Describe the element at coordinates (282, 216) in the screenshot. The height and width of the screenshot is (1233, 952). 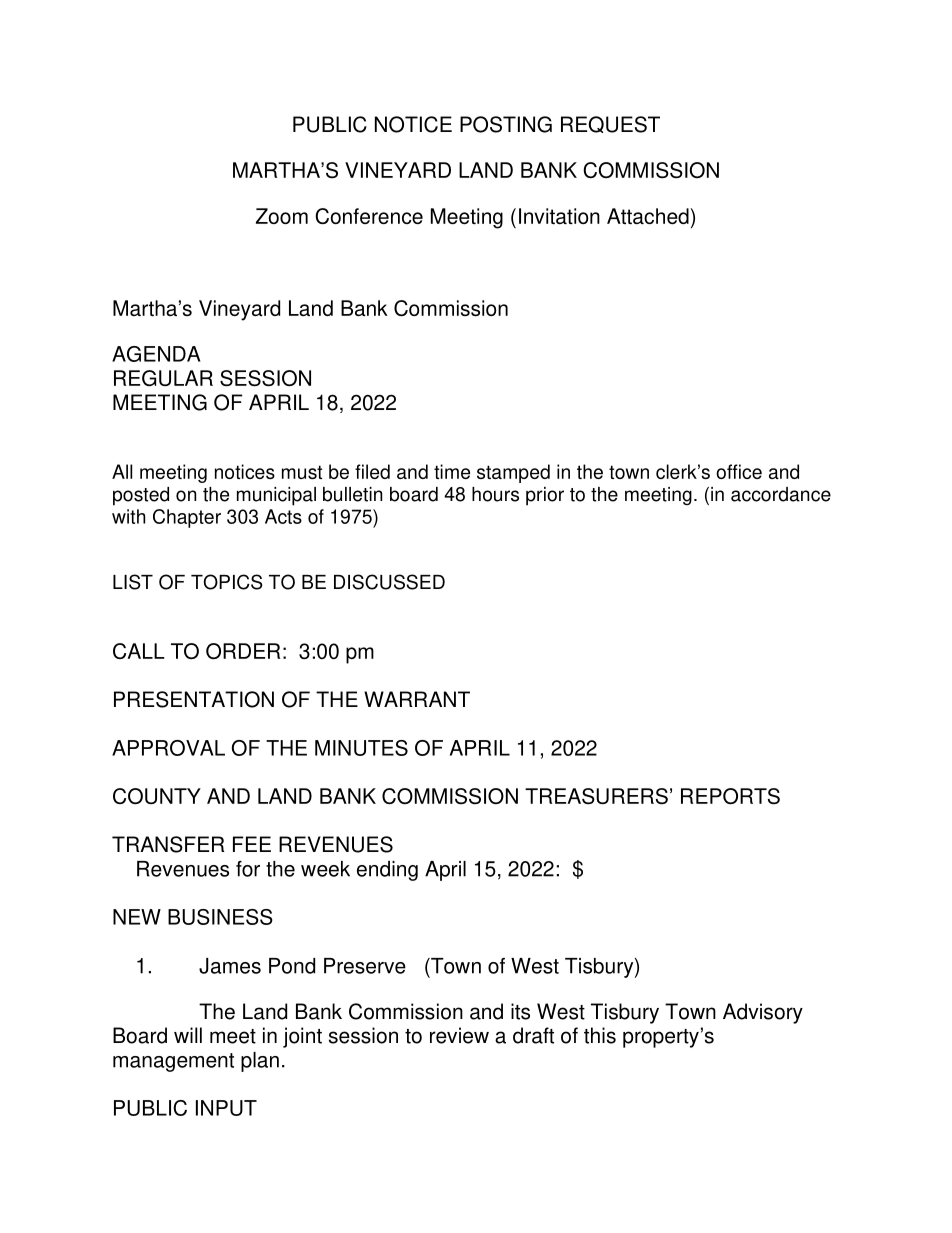
I see `Zoom` at that location.
